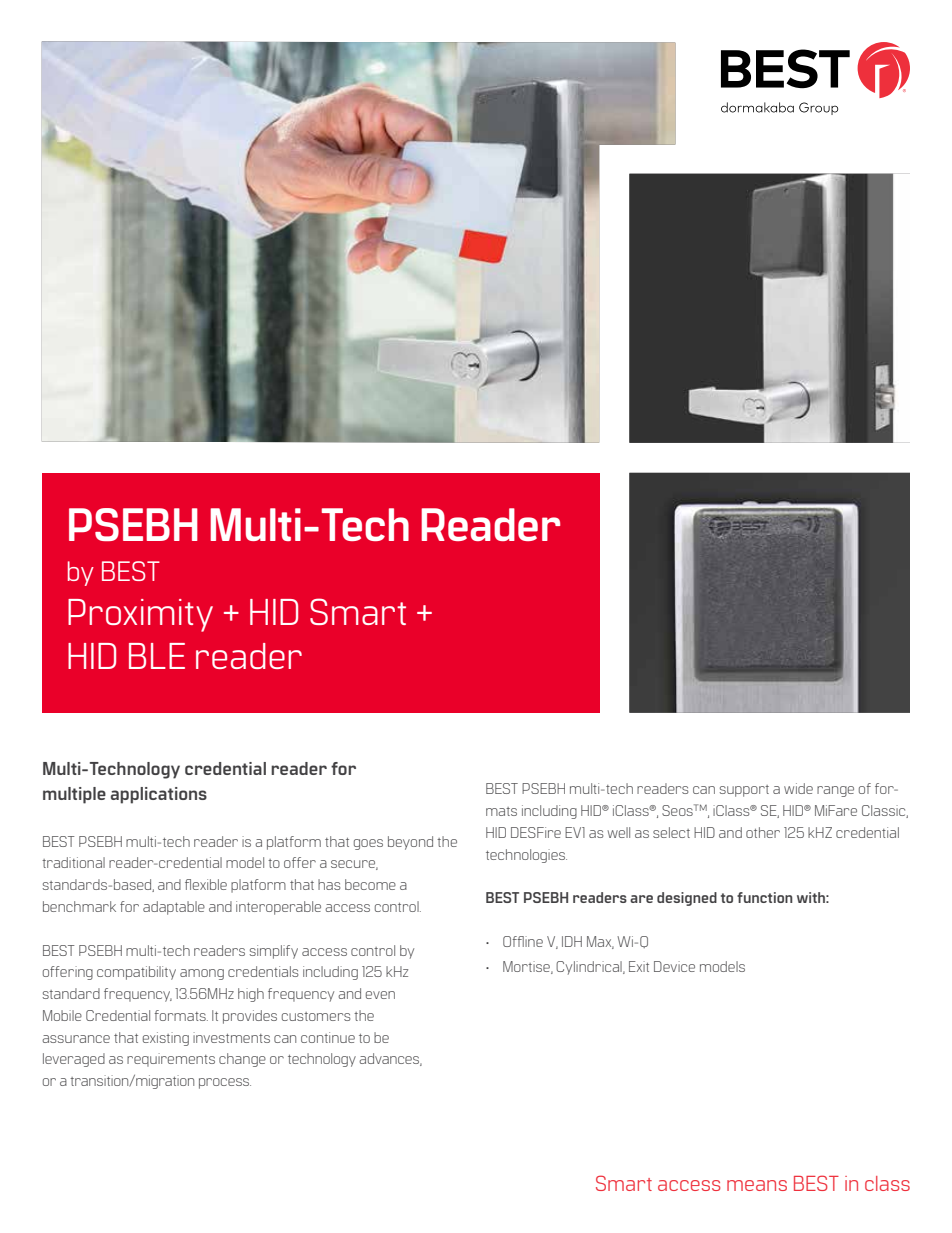 The width and height of the page is (952, 1233). What do you see at coordinates (674, 966) in the page?
I see `Device` at bounding box center [674, 966].
